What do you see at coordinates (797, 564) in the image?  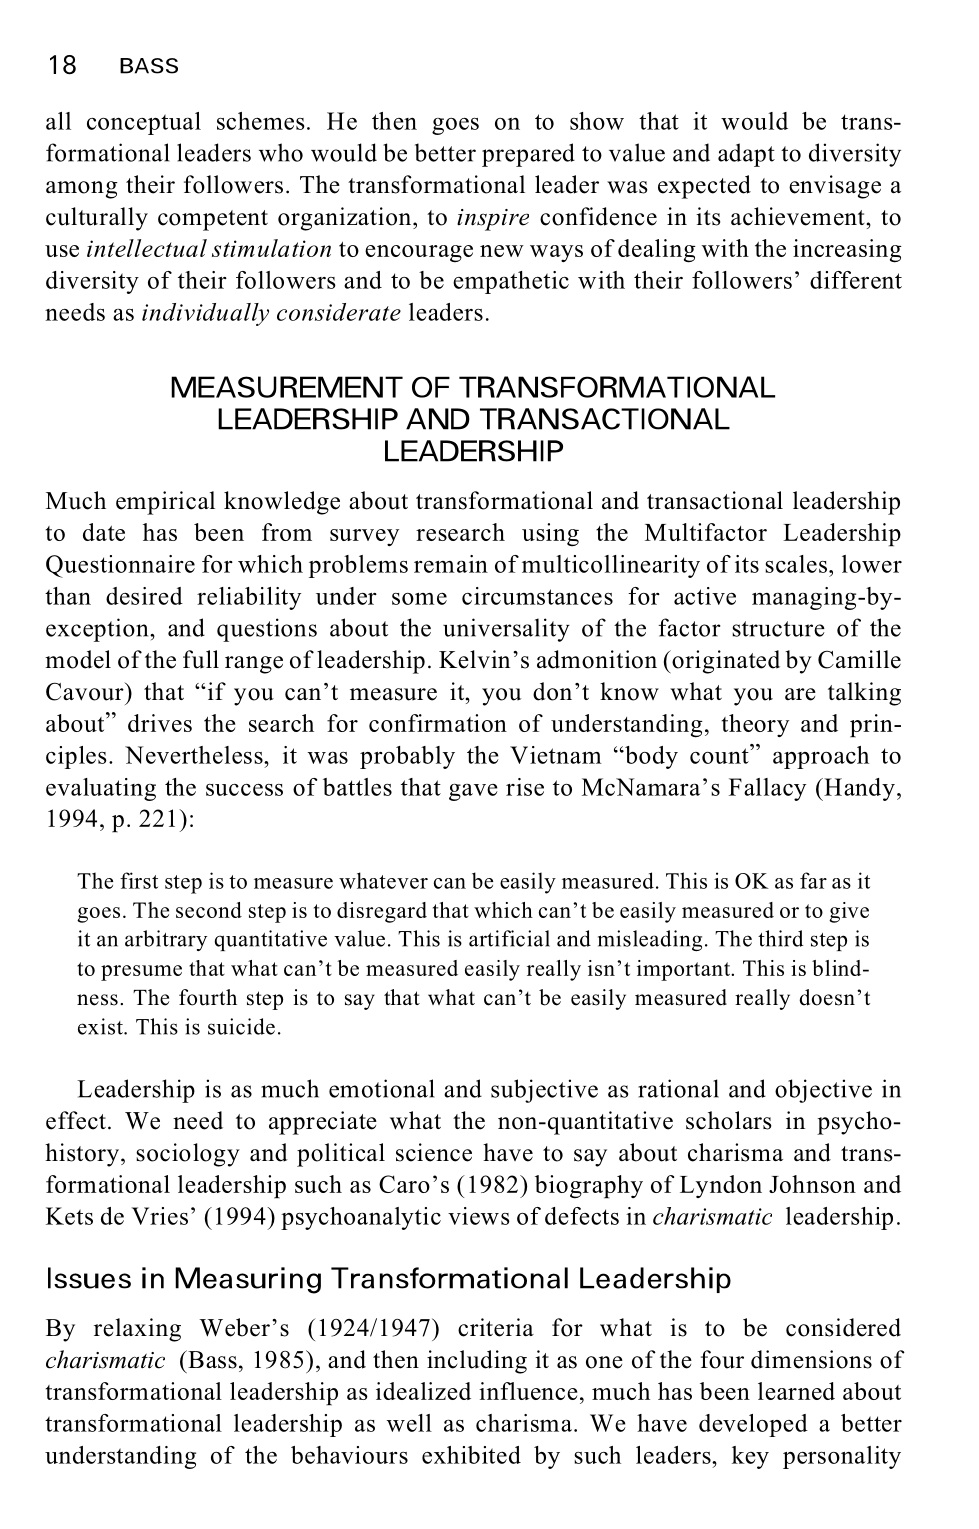 I see `scales` at bounding box center [797, 564].
